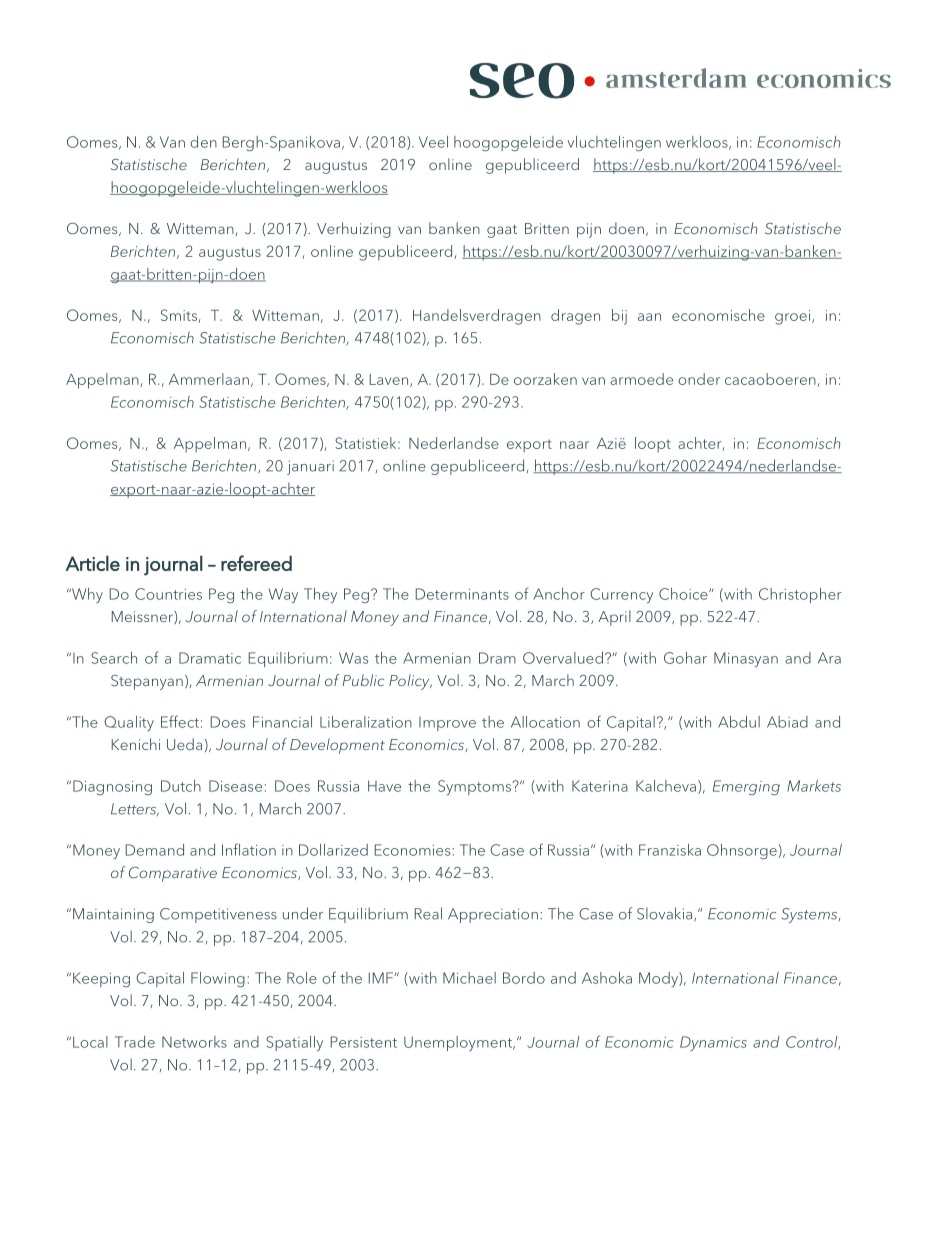 The image size is (952, 1233). Describe the element at coordinates (194, 1042) in the page. I see `Networks` at that location.
